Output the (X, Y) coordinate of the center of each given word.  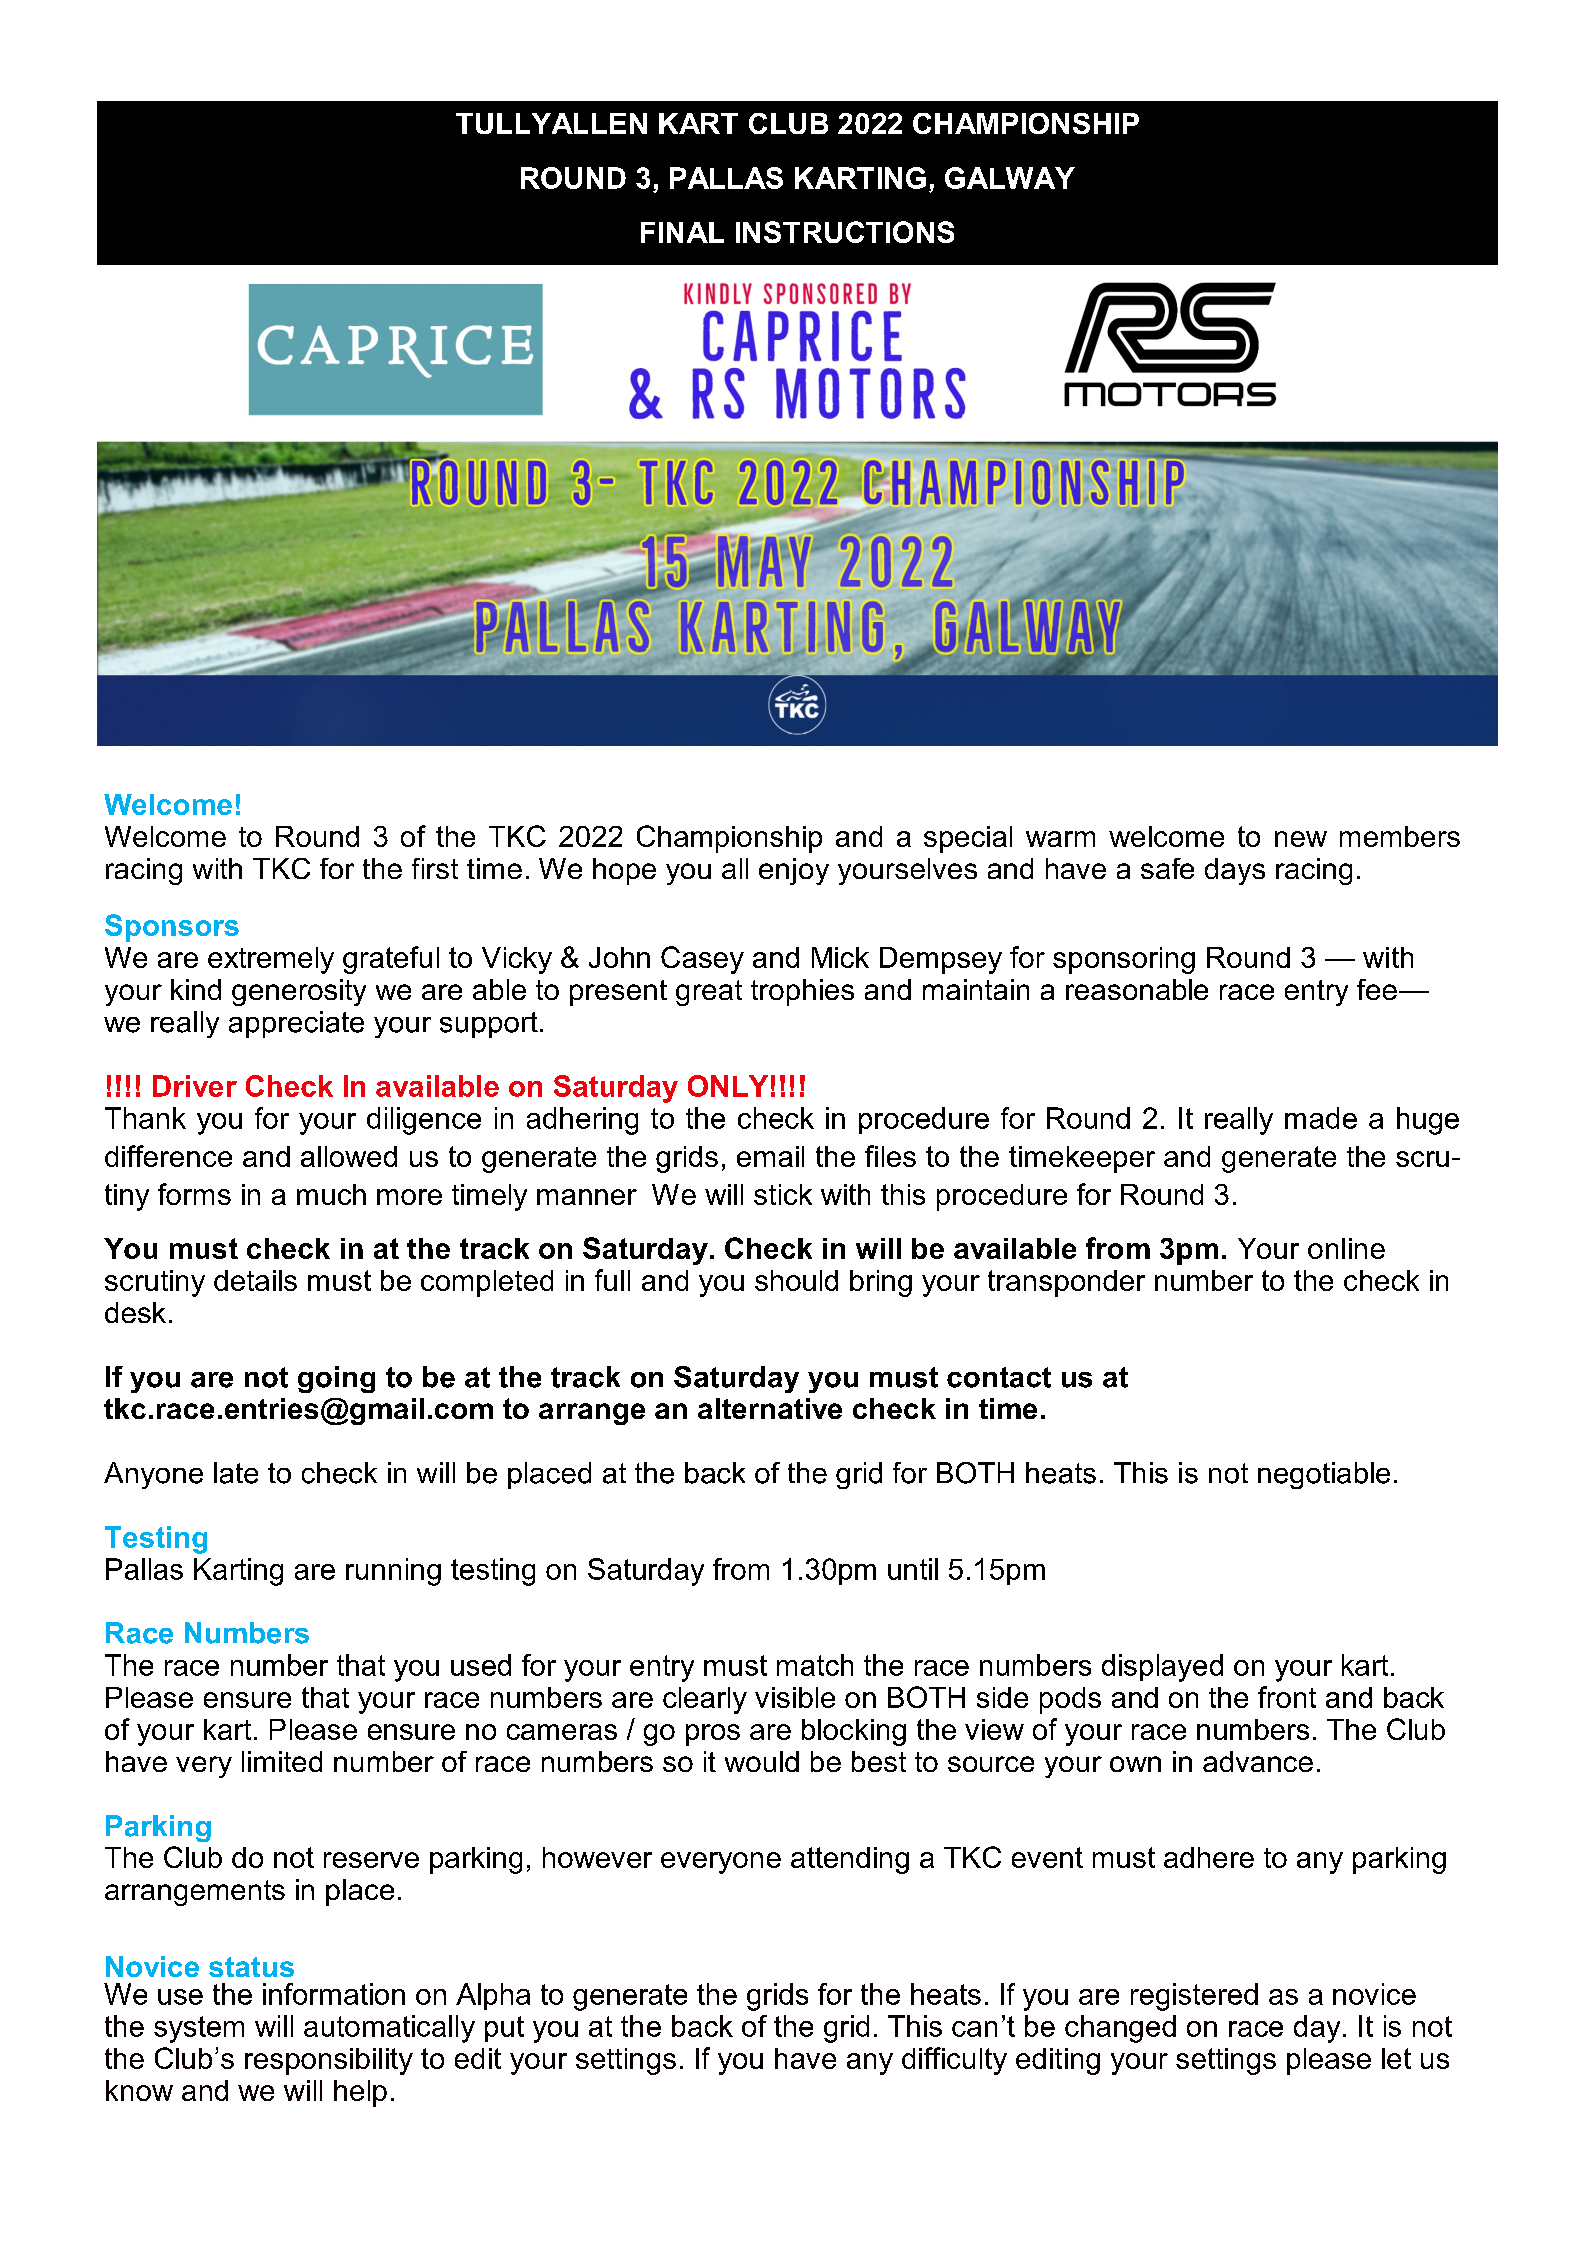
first (435, 868)
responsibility (329, 2061)
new (1301, 839)
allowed (349, 1156)
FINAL (682, 232)
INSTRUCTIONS (845, 232)
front (1287, 1697)
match (815, 1665)
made (1321, 1118)
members (1400, 836)
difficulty (954, 2061)
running (393, 1572)
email (770, 1156)
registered (1194, 1997)
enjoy (794, 871)
